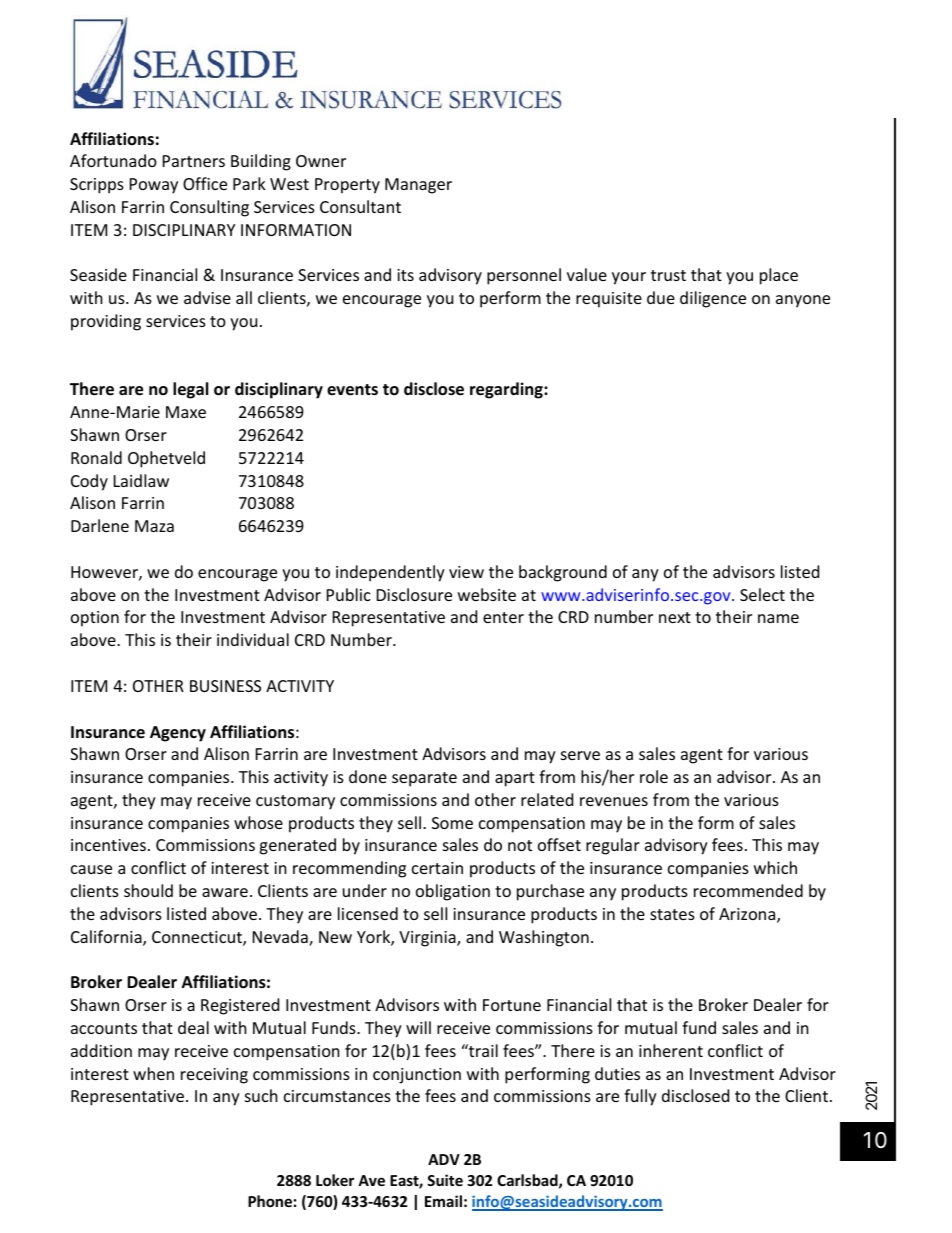 The height and width of the image is (1233, 952). What do you see at coordinates (668, 275) in the image?
I see `trust` at bounding box center [668, 275].
